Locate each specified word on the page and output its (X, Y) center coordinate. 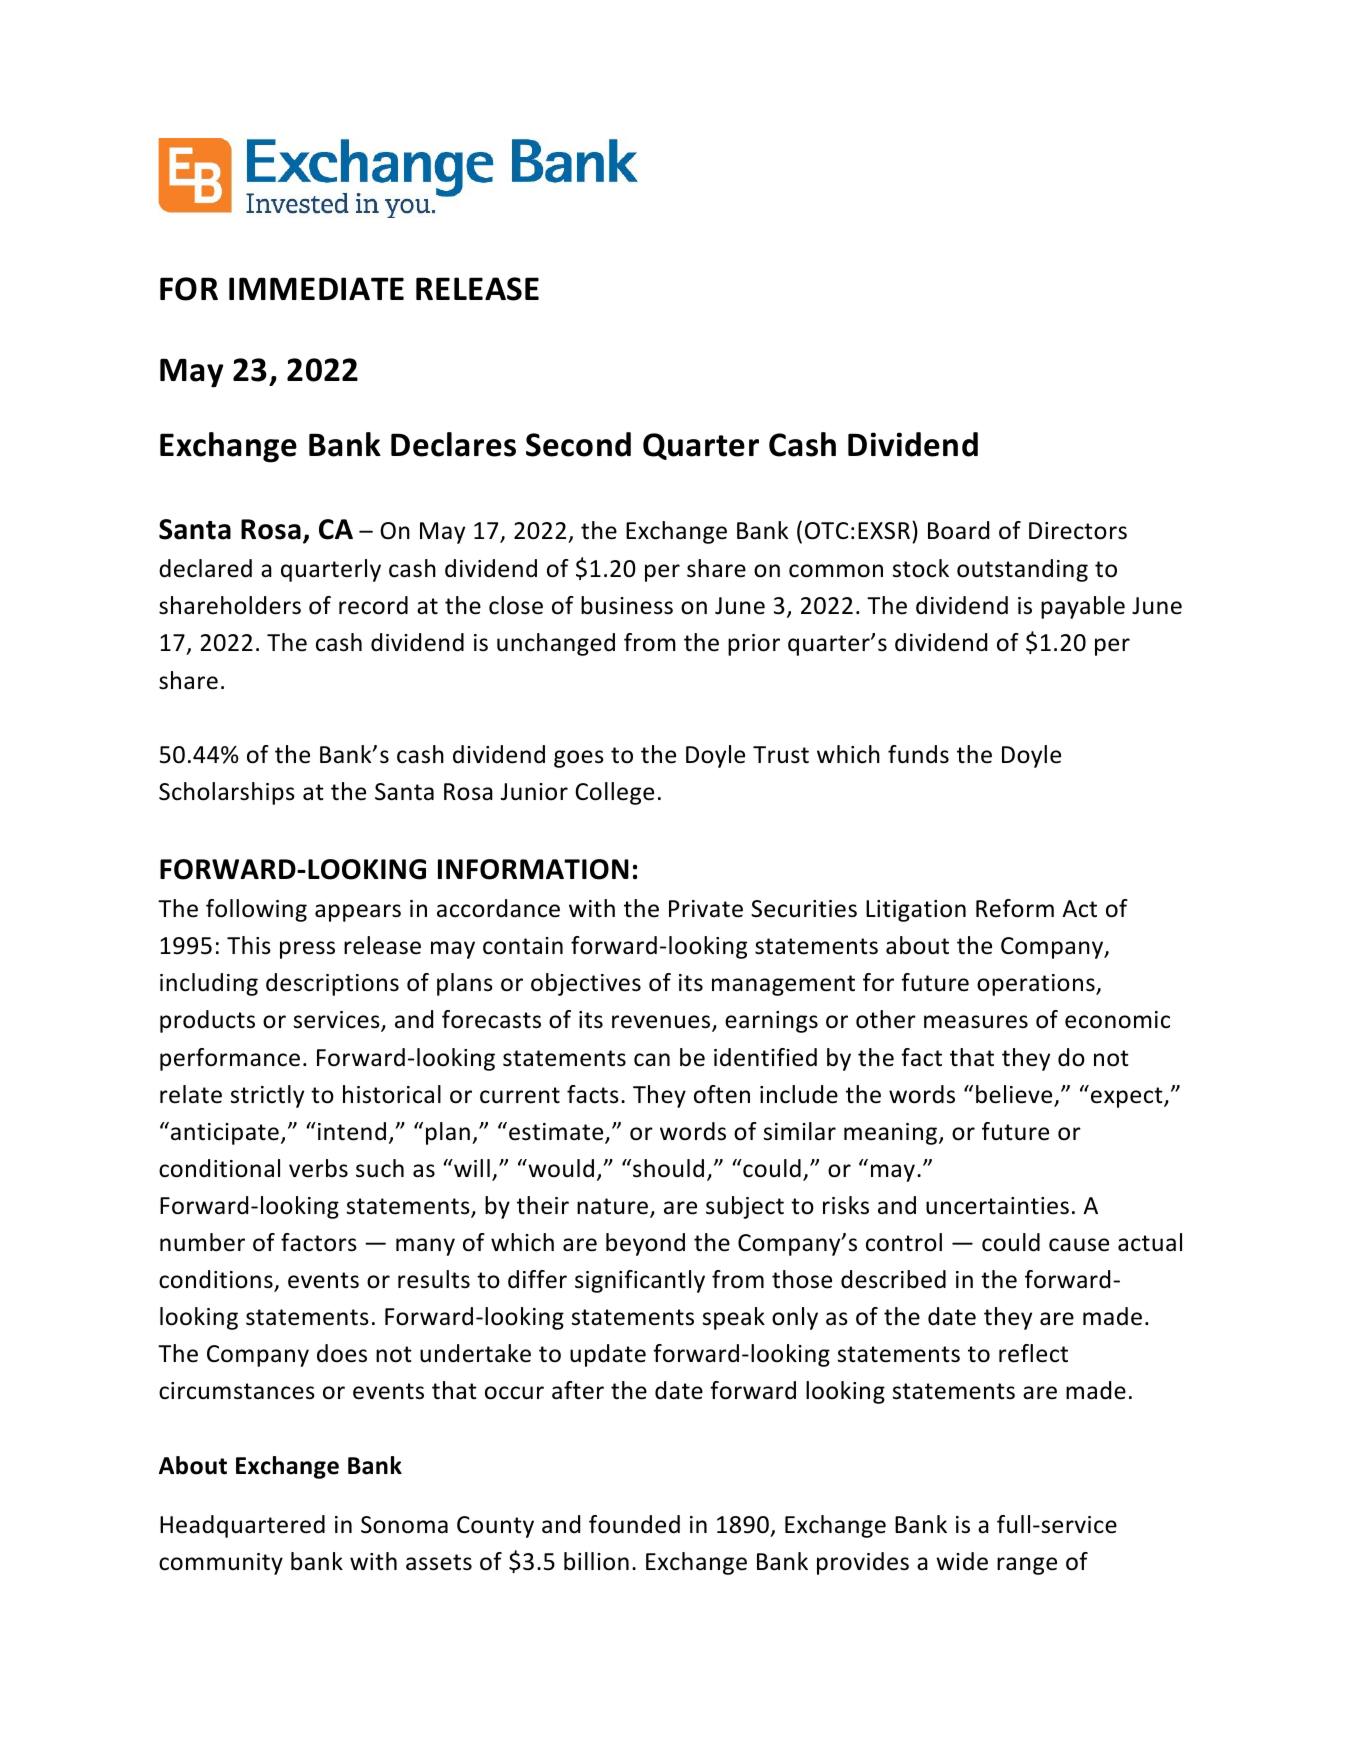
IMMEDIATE (316, 288)
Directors (1078, 531)
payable (1083, 607)
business (627, 605)
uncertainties (997, 1206)
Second (578, 444)
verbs (318, 1168)
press (307, 950)
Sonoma (404, 1525)
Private (706, 909)
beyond (645, 1244)
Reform (1015, 908)
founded (634, 1524)
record (373, 605)
